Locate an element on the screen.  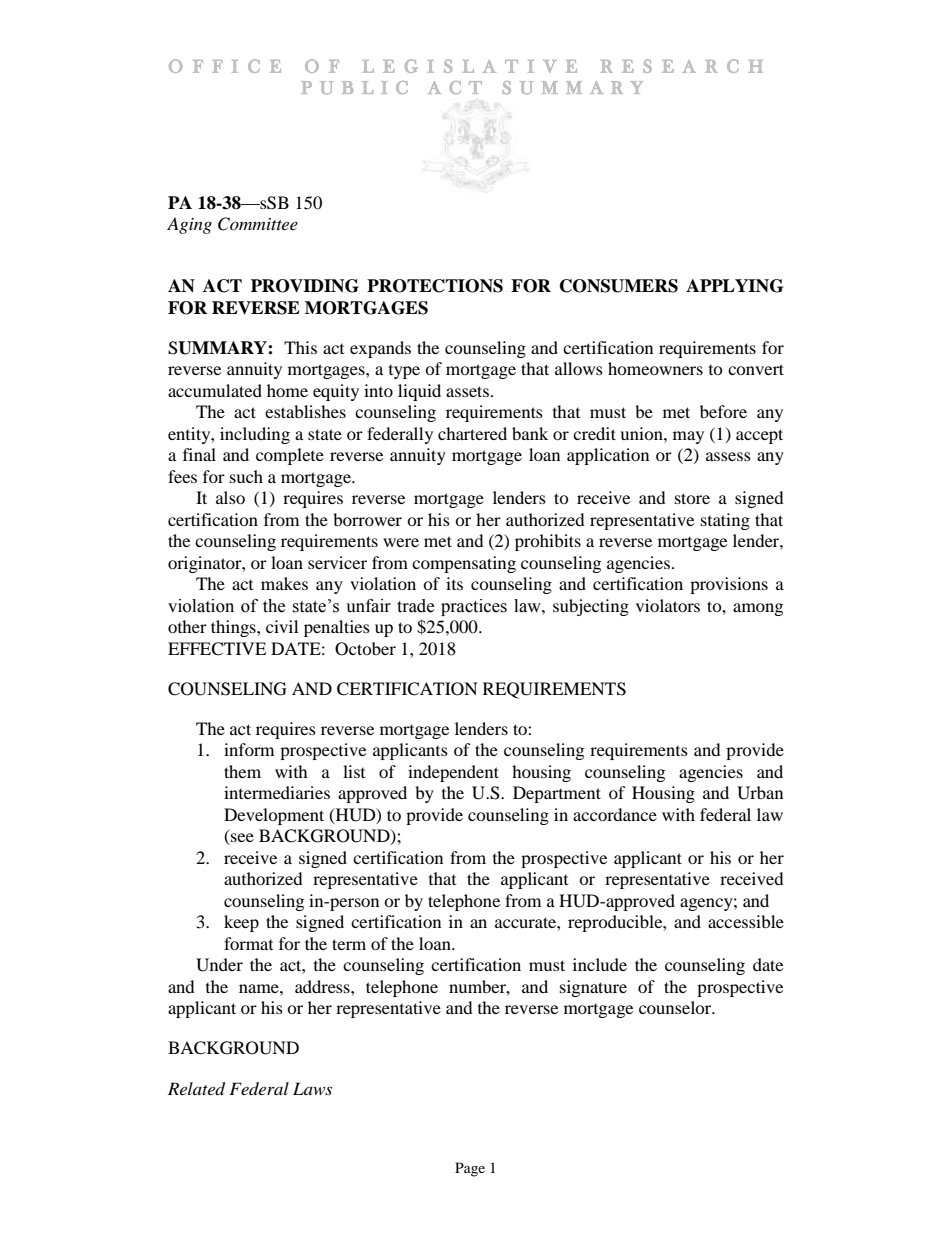
counselor is located at coordinates (676, 1007).
